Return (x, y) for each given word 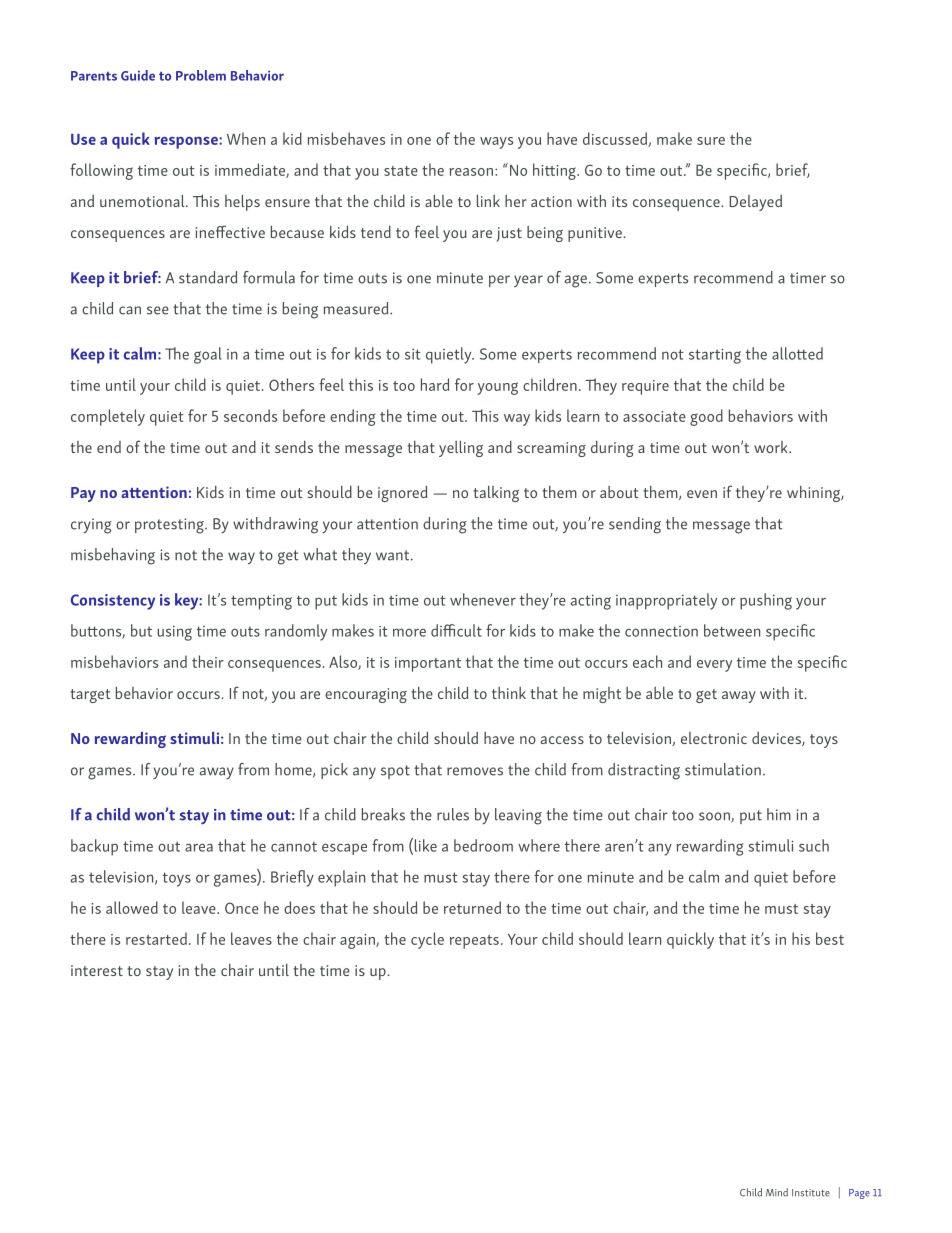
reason (471, 172)
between (732, 630)
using (174, 633)
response (187, 143)
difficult (456, 630)
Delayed (756, 203)
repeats (474, 942)
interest (97, 970)
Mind (777, 1192)
